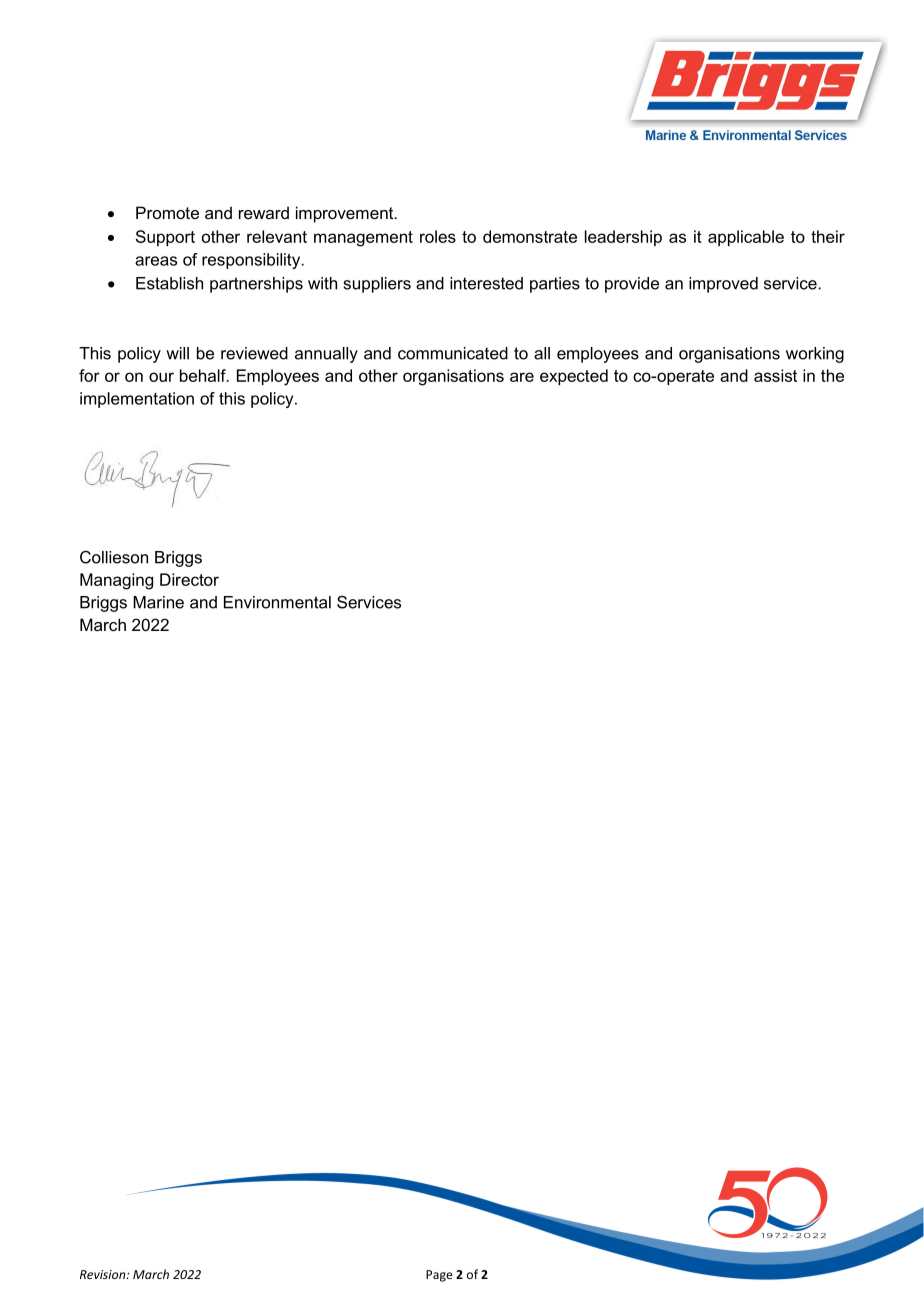 This document has width=924, height=1308. Describe the element at coordinates (116, 581) in the document. I see `Managing` at that location.
